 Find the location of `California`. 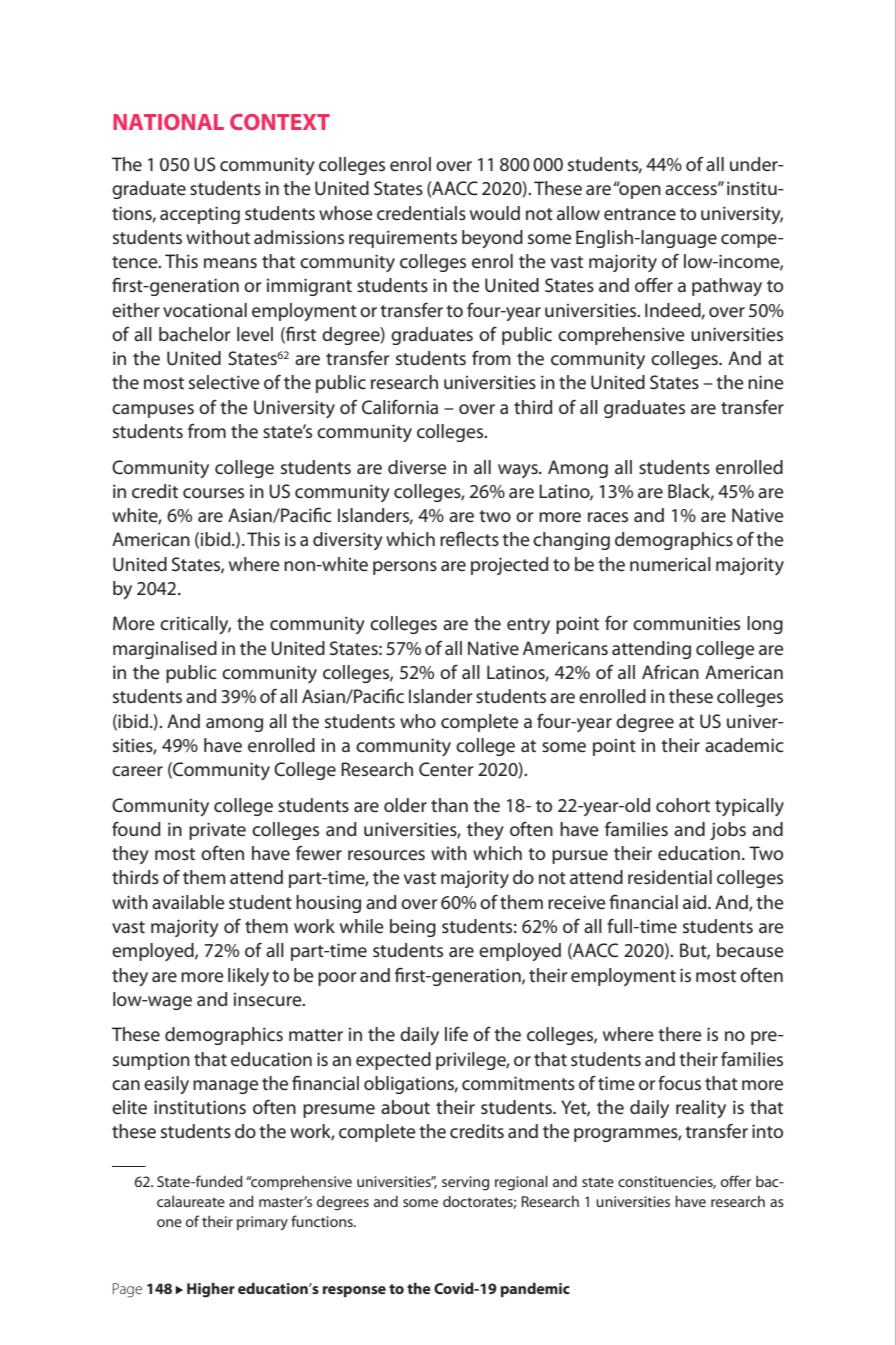

California is located at coordinates (400, 407).
